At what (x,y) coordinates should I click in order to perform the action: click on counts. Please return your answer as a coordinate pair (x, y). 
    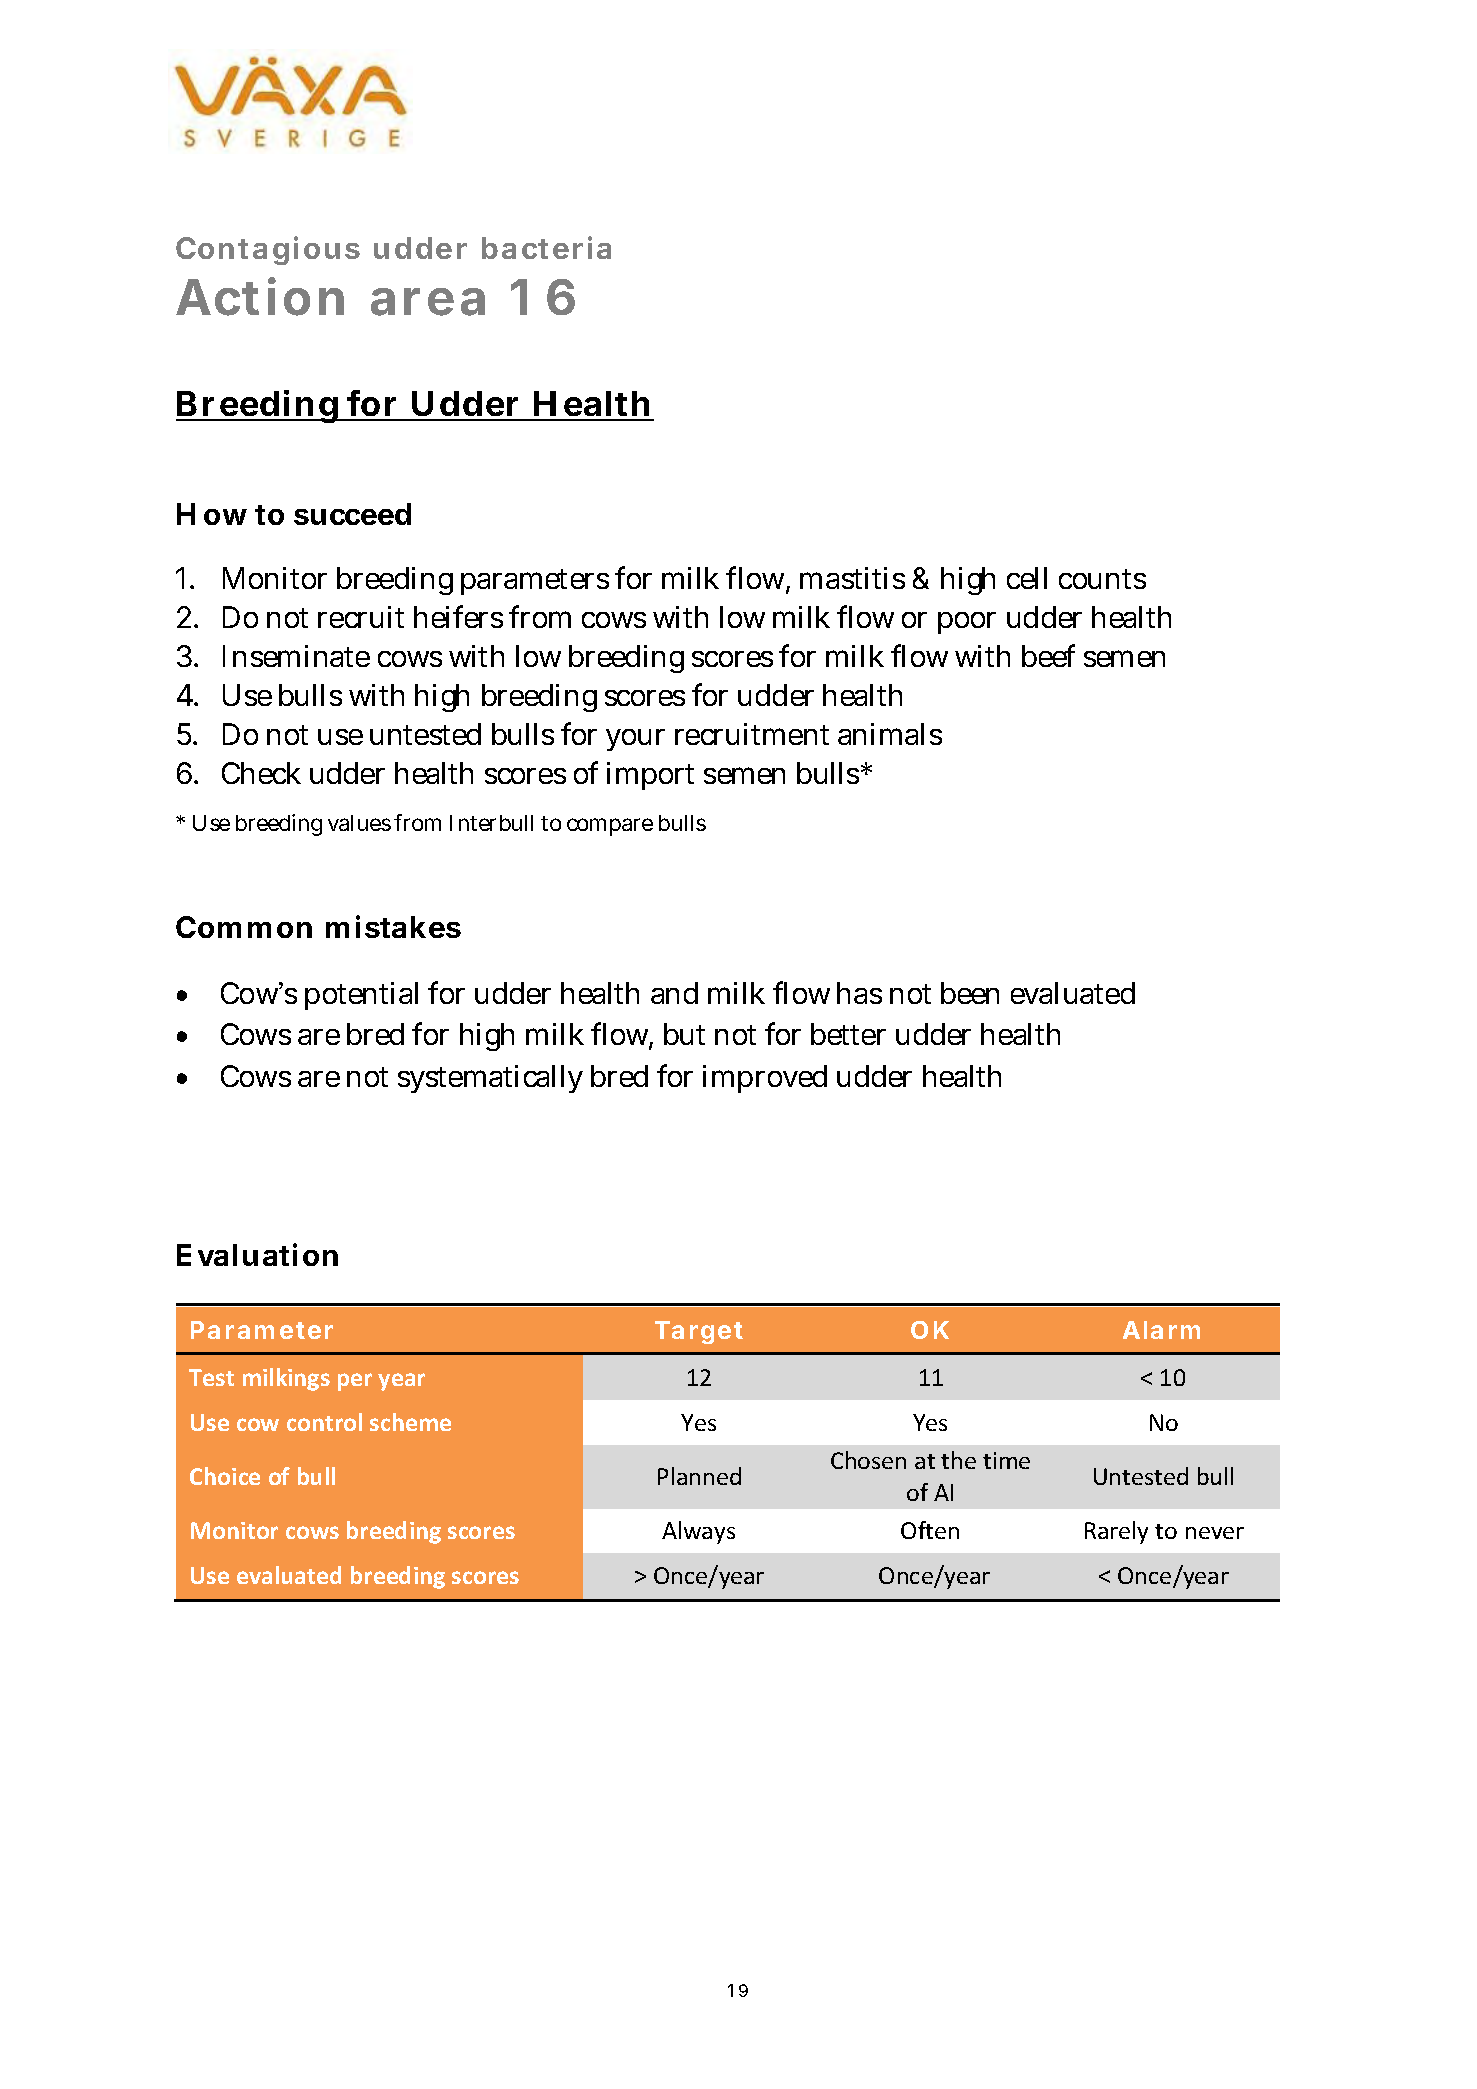
    Looking at the image, I should click on (1102, 579).
